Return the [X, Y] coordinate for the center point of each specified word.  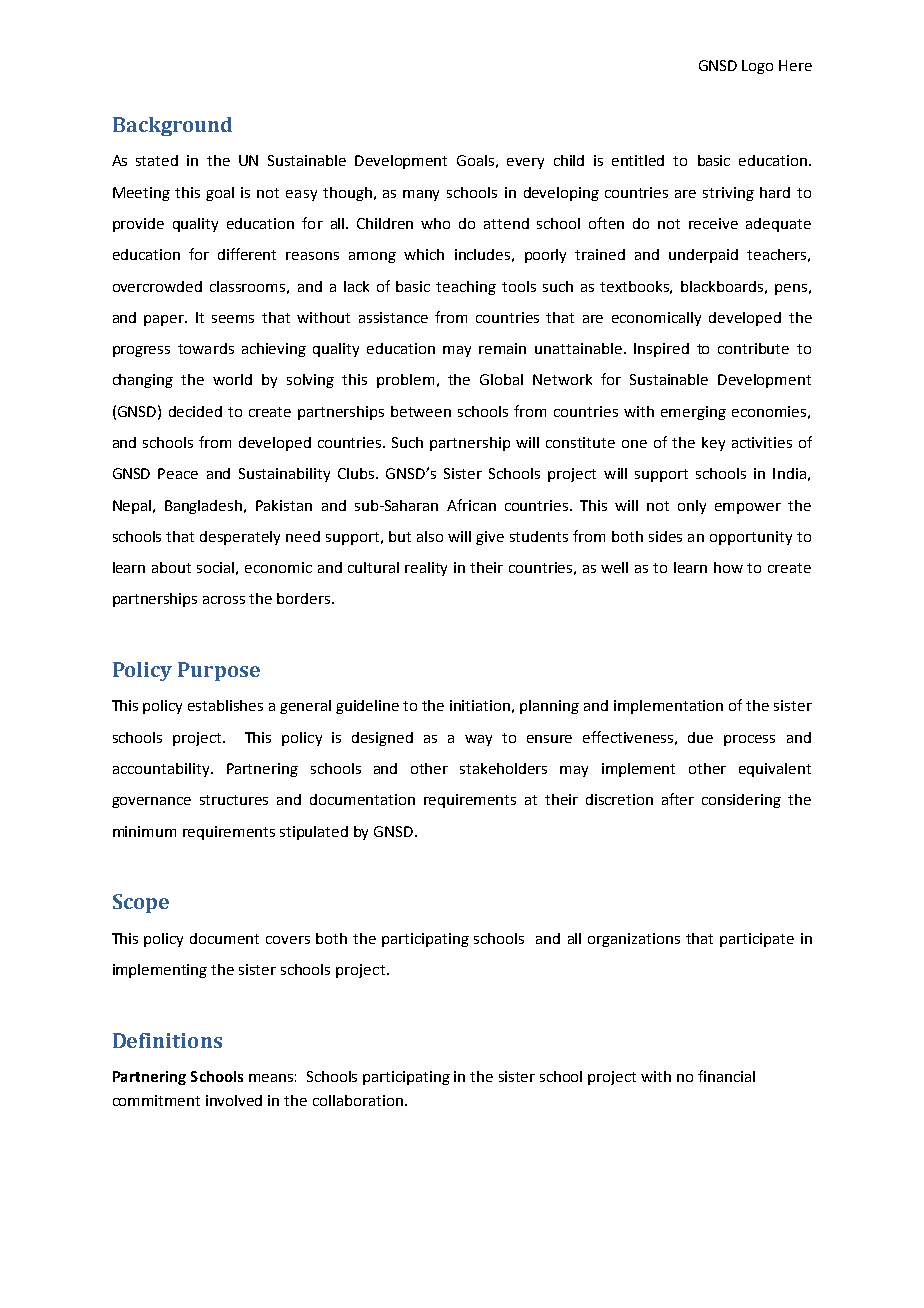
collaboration [358, 1100]
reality [426, 569]
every [525, 163]
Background [172, 126]
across [224, 600]
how [728, 567]
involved [234, 1100]
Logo [757, 67]
